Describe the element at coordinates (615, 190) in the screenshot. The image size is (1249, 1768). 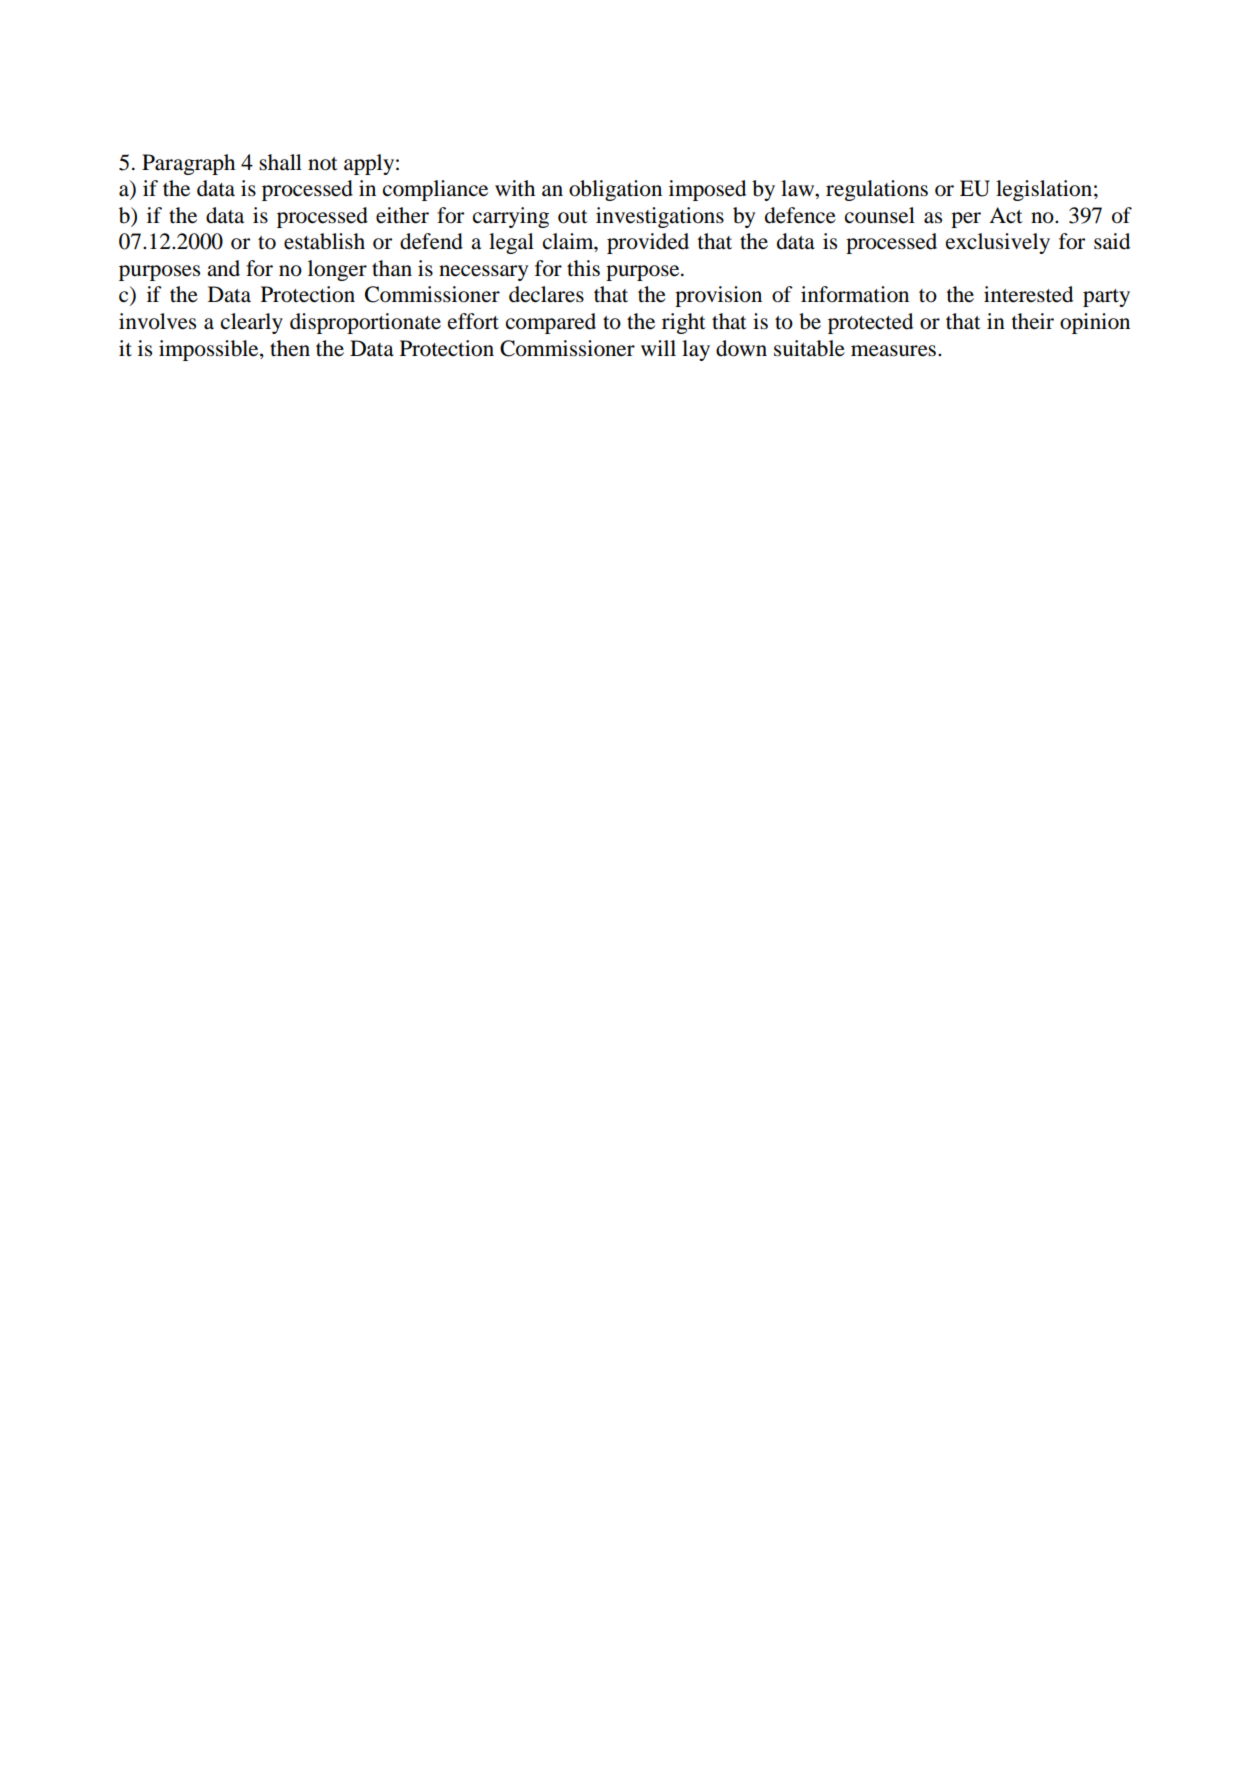
I see `obligation` at that location.
